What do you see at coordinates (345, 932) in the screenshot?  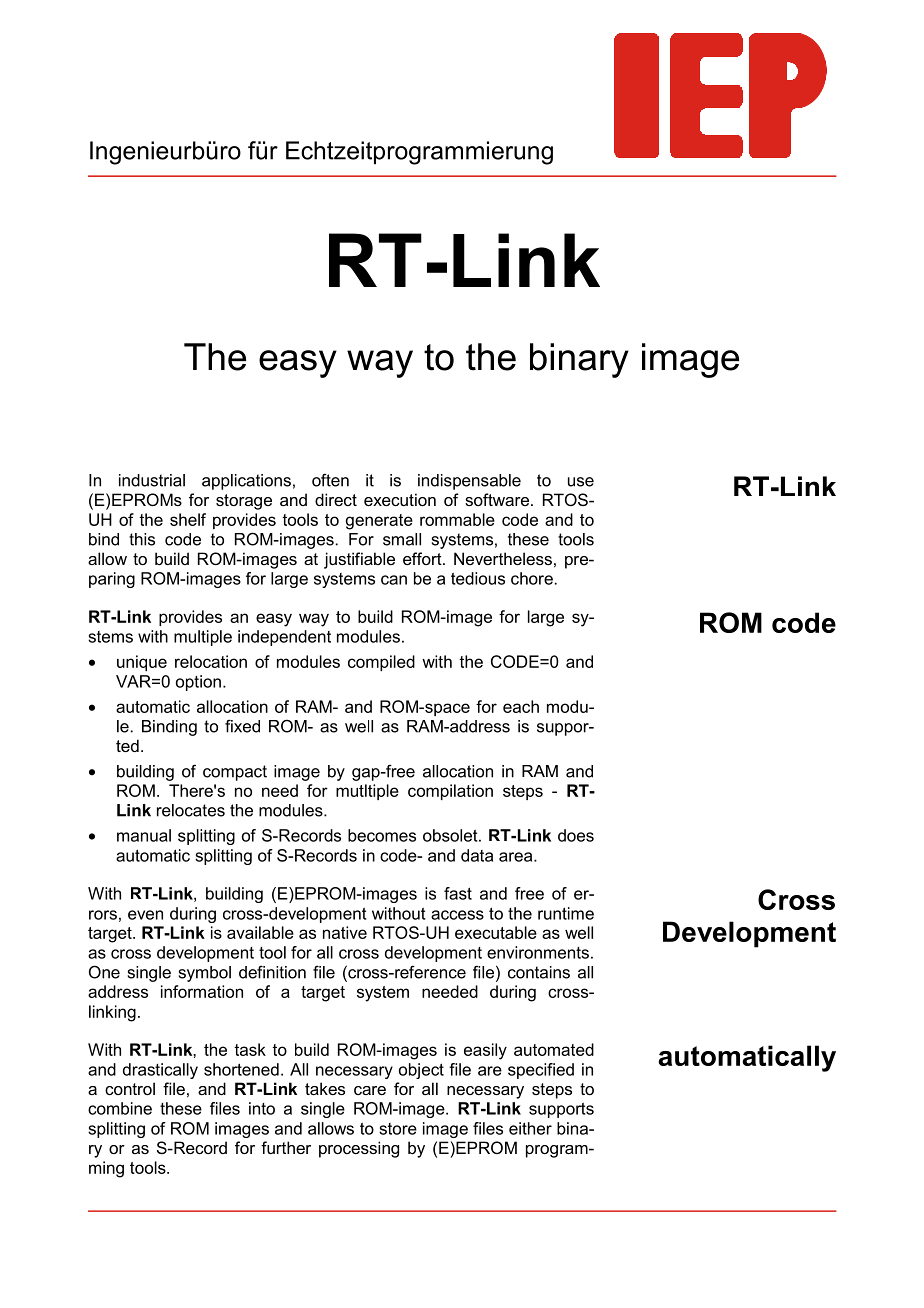 I see `native` at bounding box center [345, 932].
